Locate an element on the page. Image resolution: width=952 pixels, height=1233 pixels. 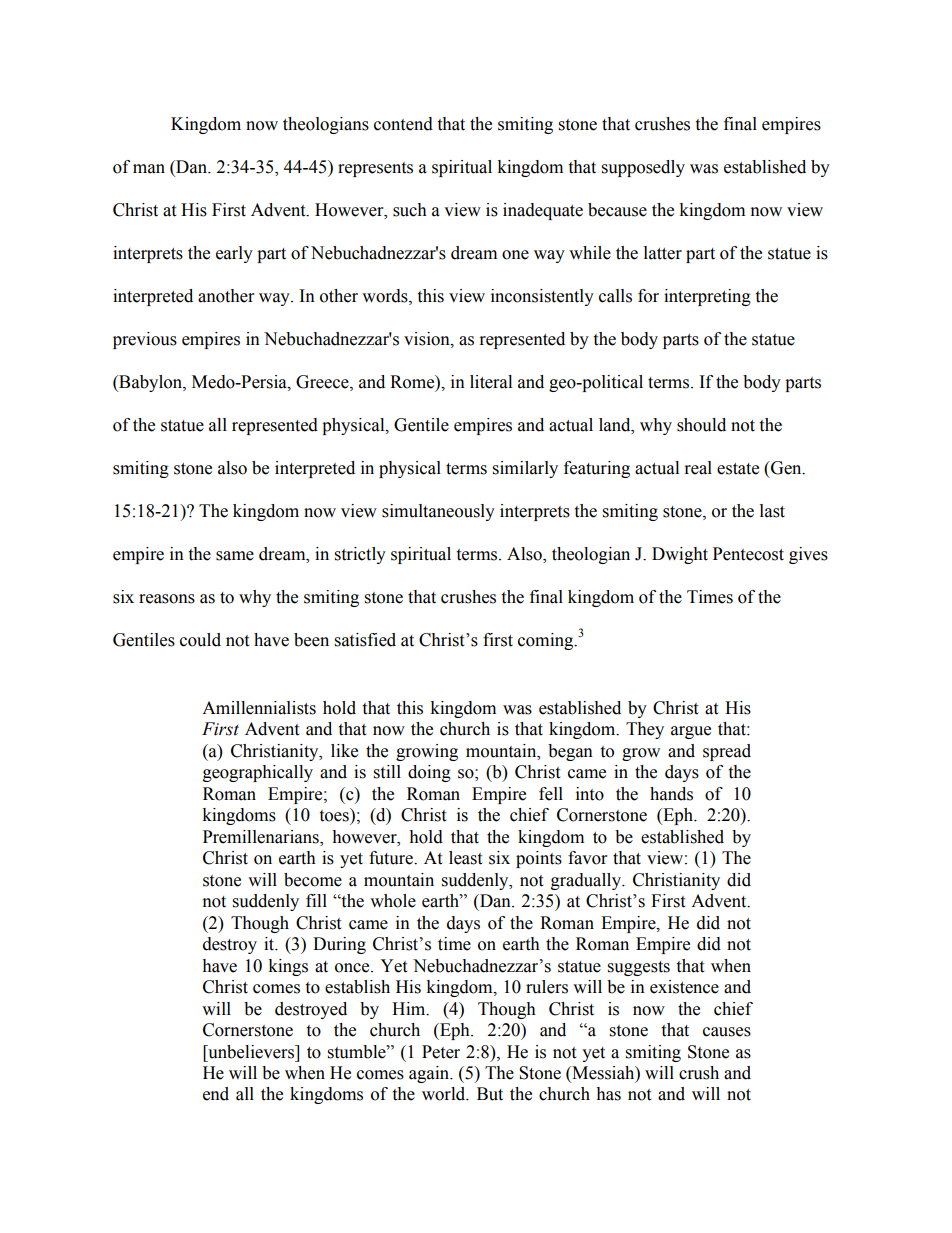
unbelievers is located at coordinates (251, 1052).
